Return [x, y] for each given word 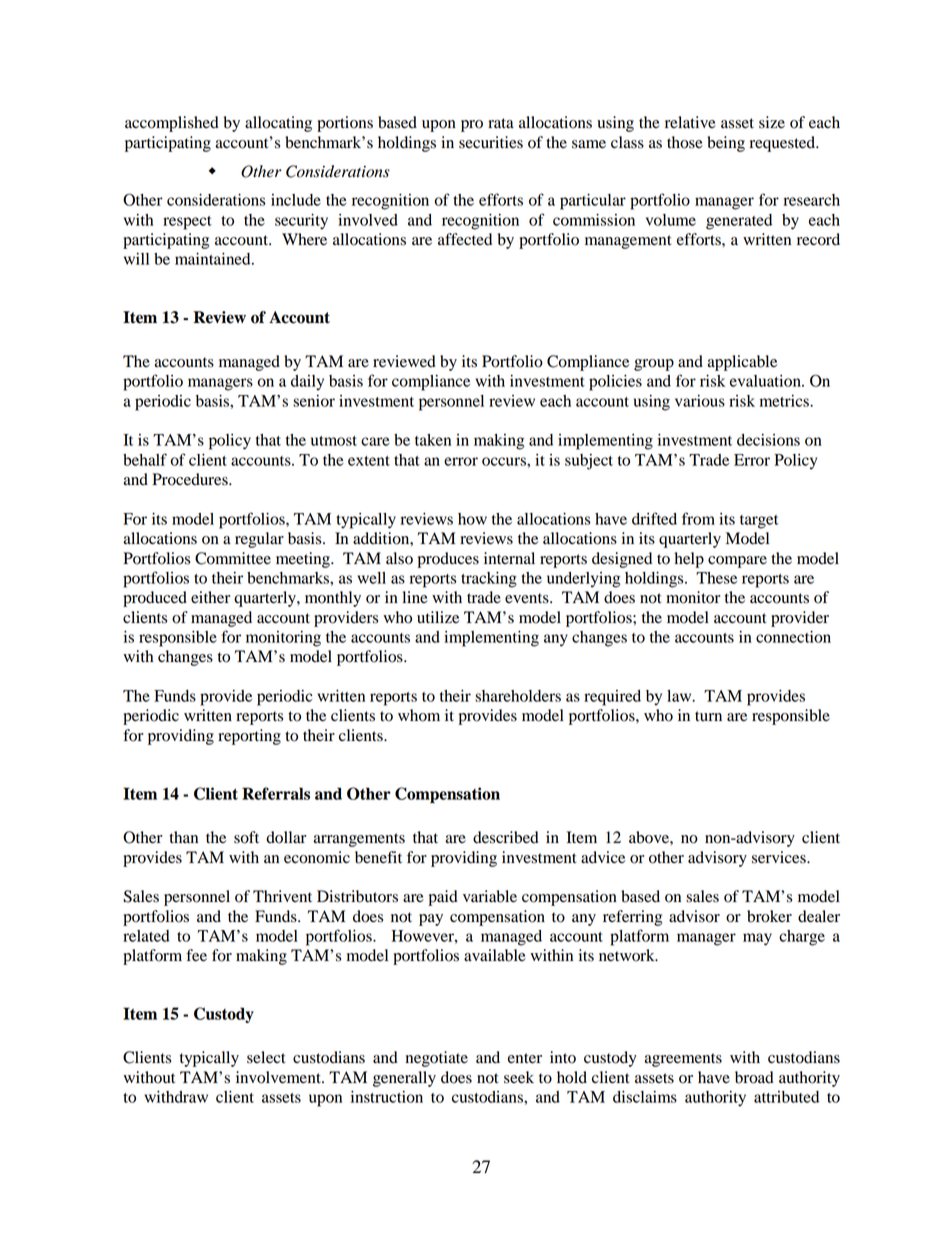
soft [246, 837]
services [780, 857]
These [716, 578]
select [266, 1057]
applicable [742, 363]
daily [307, 383]
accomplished [172, 124]
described [506, 837]
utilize [438, 617]
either [210, 597]
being [726, 144]
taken [433, 440]
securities [491, 142]
